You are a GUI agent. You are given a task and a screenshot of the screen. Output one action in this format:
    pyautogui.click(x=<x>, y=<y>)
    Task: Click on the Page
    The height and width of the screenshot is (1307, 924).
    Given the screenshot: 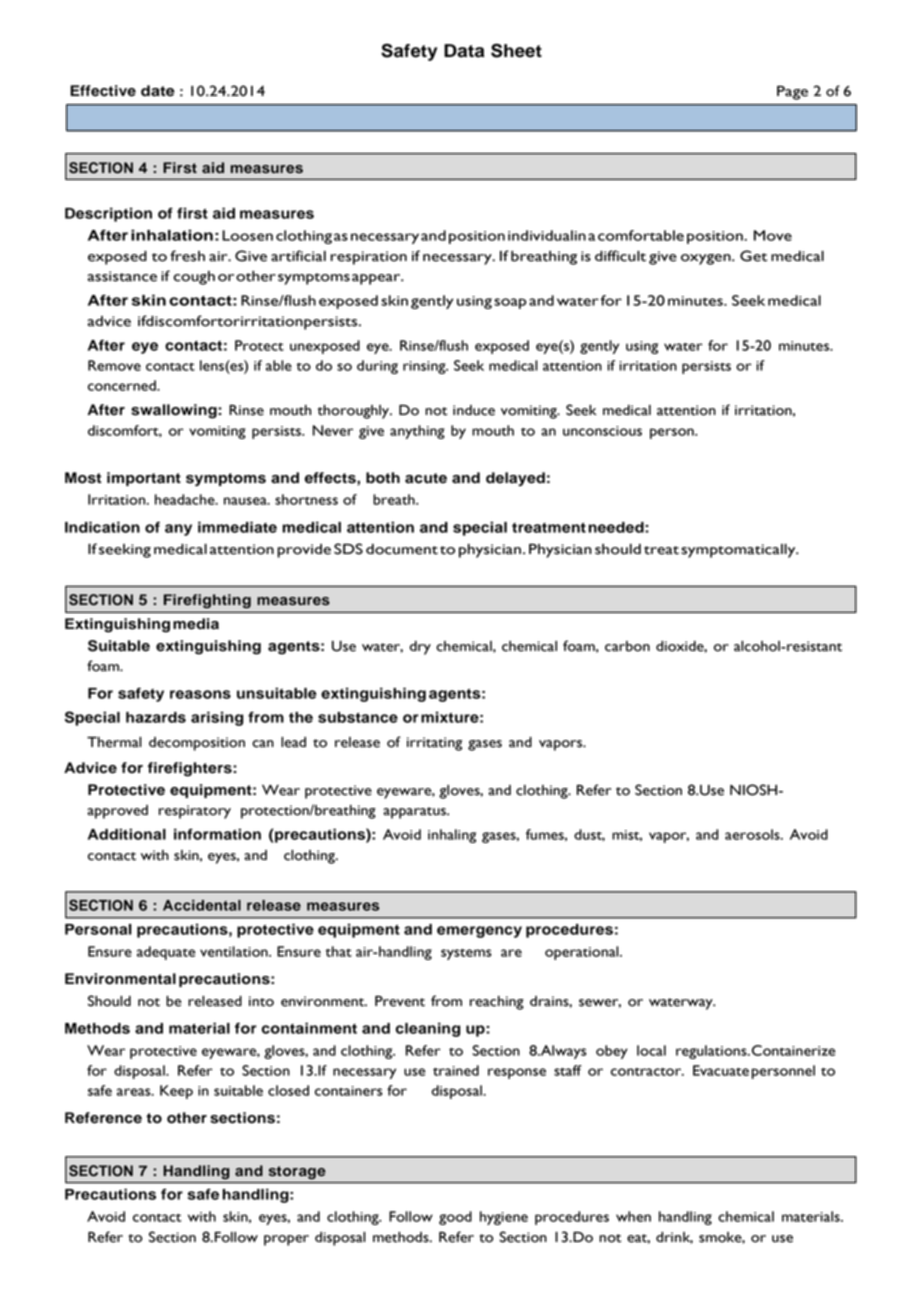 What is the action you would take?
    pyautogui.click(x=792, y=93)
